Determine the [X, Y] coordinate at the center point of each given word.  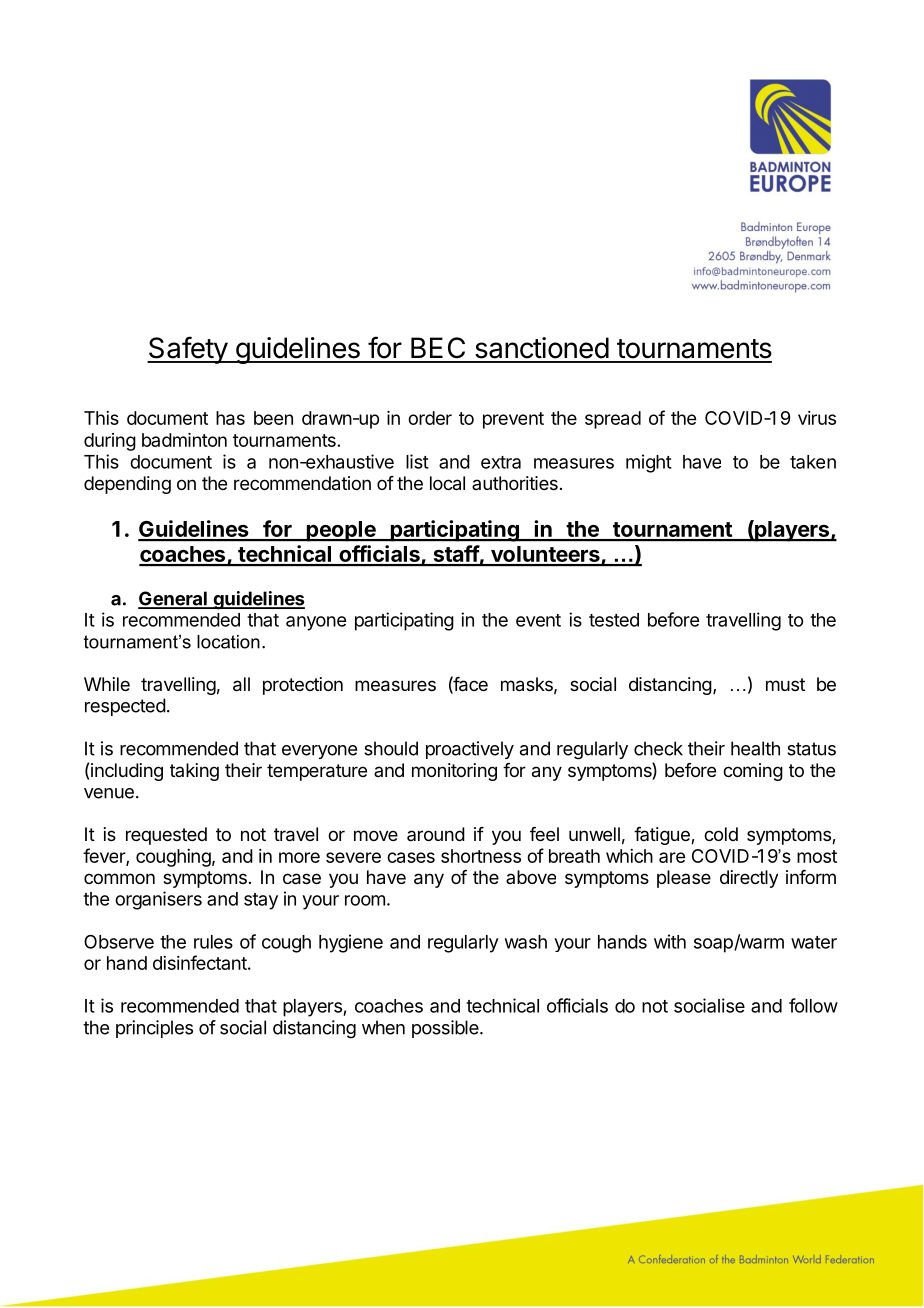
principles [154, 1029]
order [430, 418]
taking [194, 772]
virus [817, 418]
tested [614, 620]
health [755, 748]
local [447, 483]
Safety [188, 350]
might [649, 463]
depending [127, 485]
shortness [481, 856]
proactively [470, 750]
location [228, 642]
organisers [158, 900]
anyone [316, 623]
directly [749, 879]
